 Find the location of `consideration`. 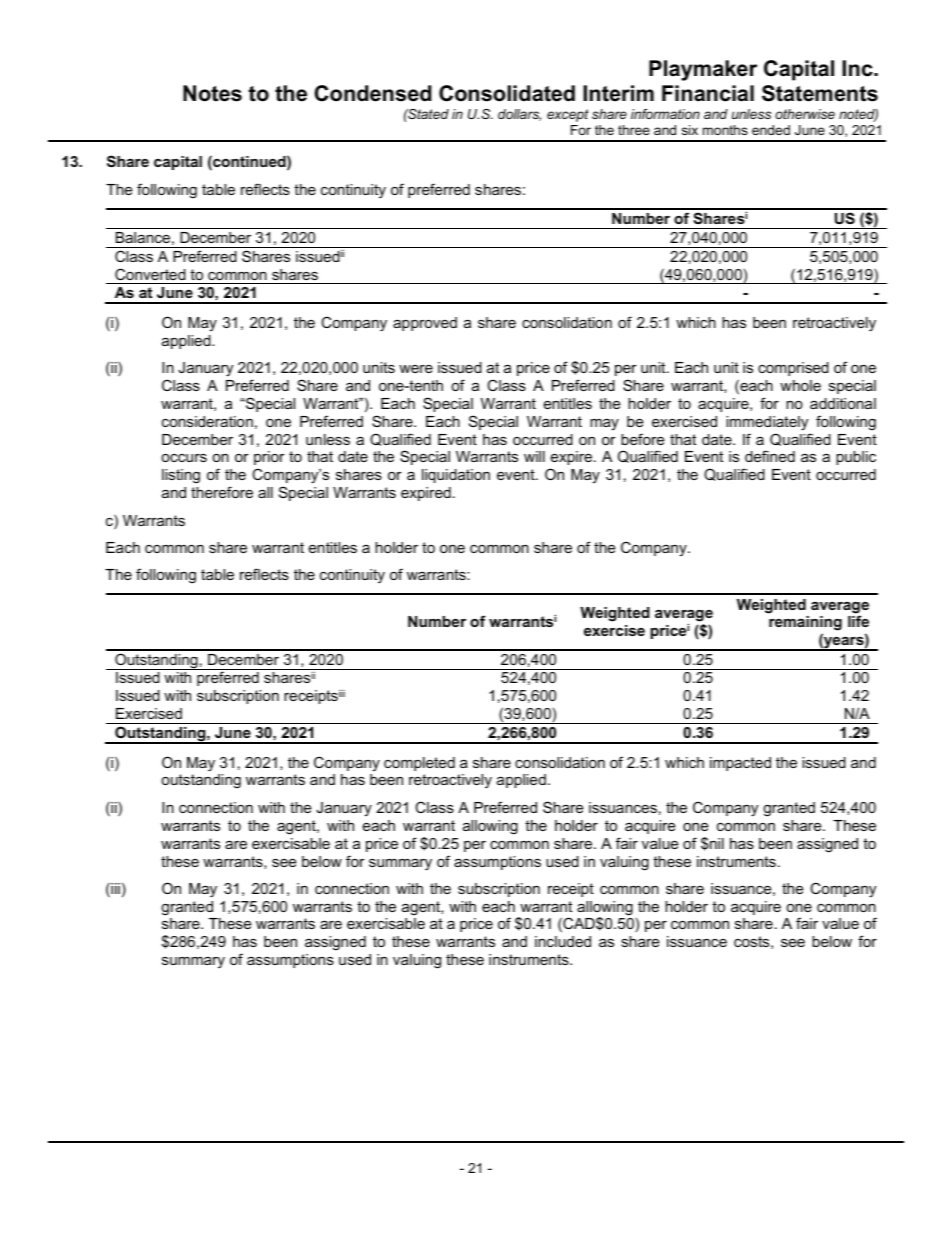

consideration is located at coordinates (207, 421).
